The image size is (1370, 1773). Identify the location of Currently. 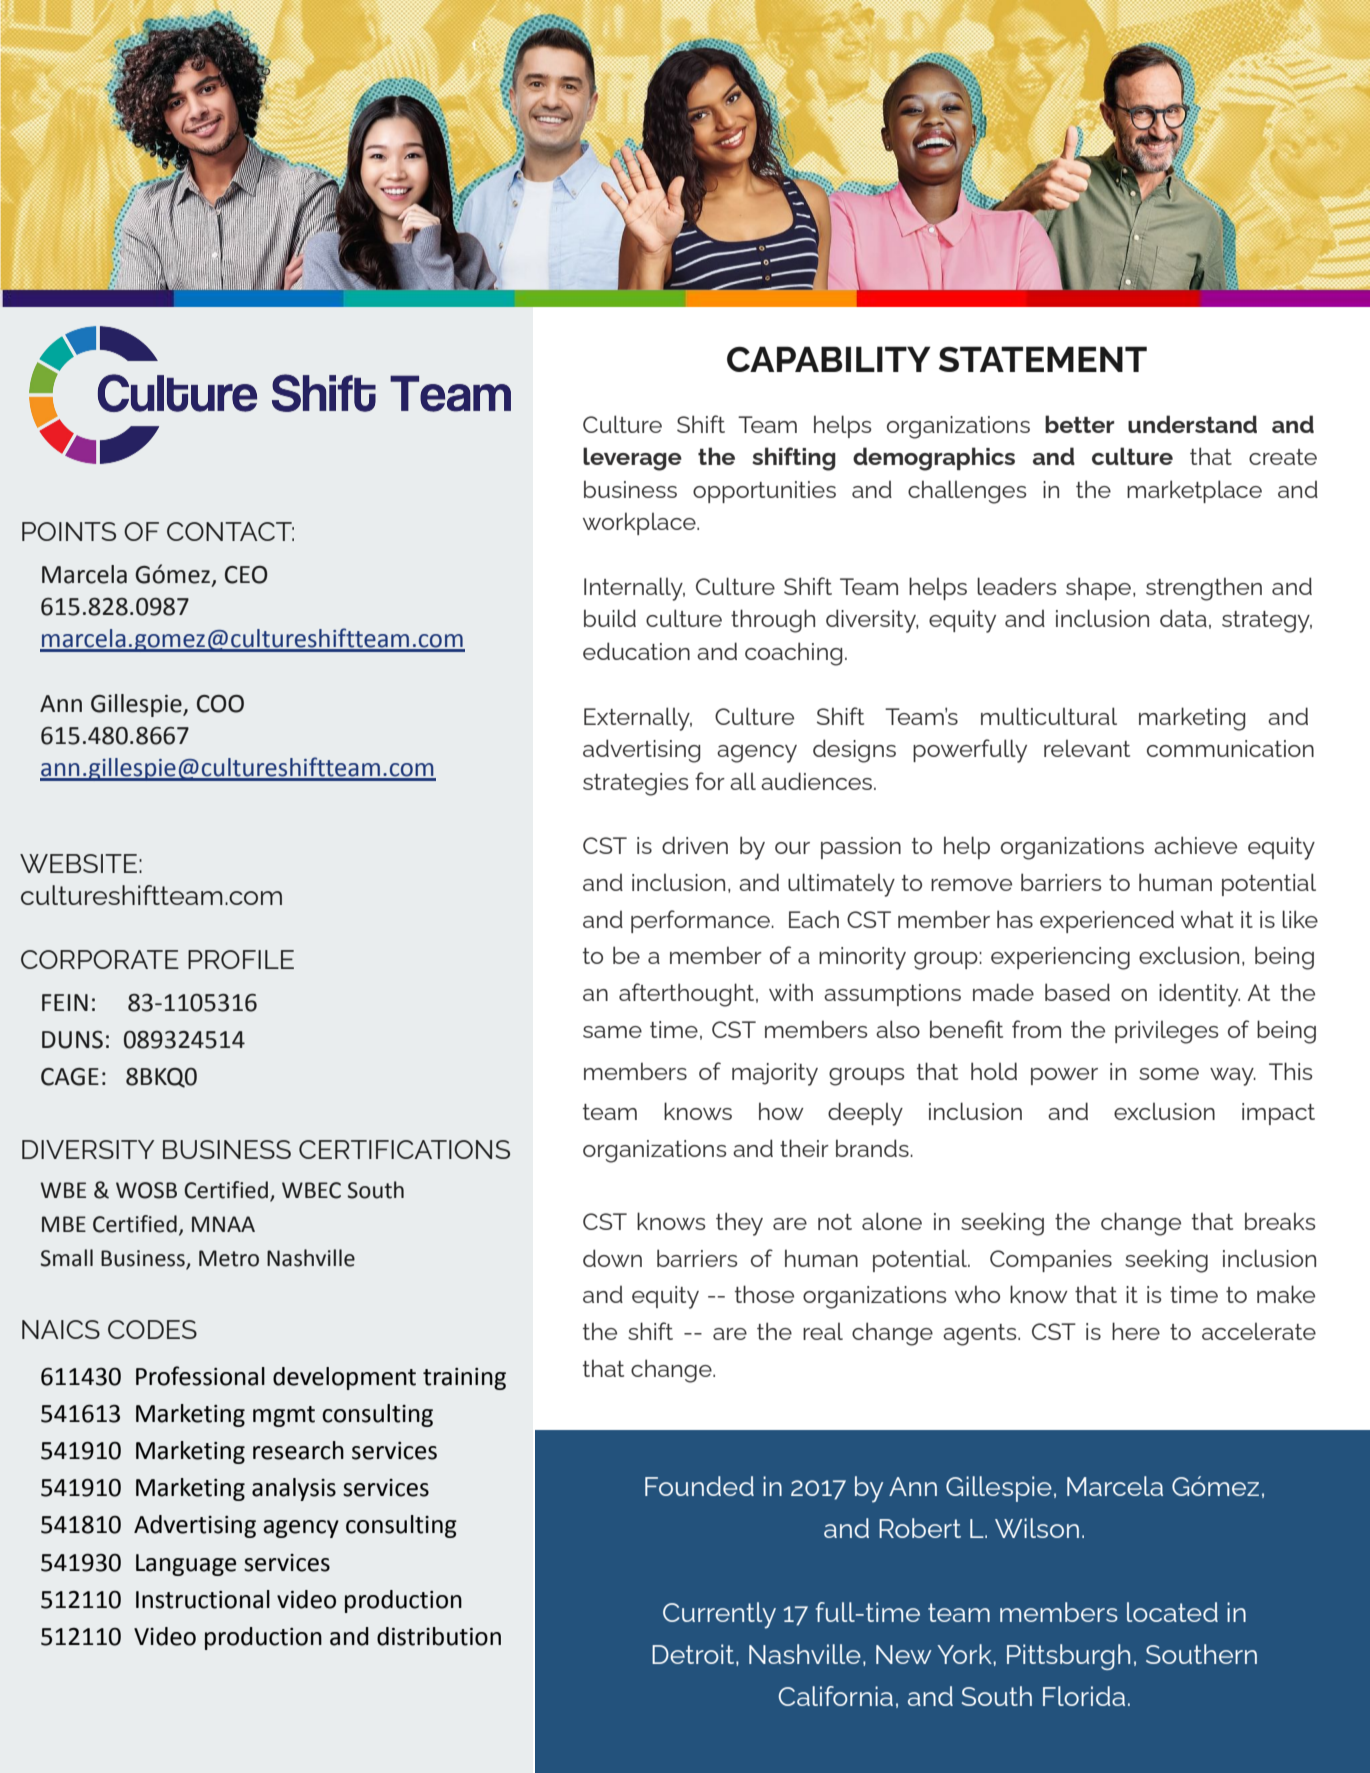
(719, 1615).
